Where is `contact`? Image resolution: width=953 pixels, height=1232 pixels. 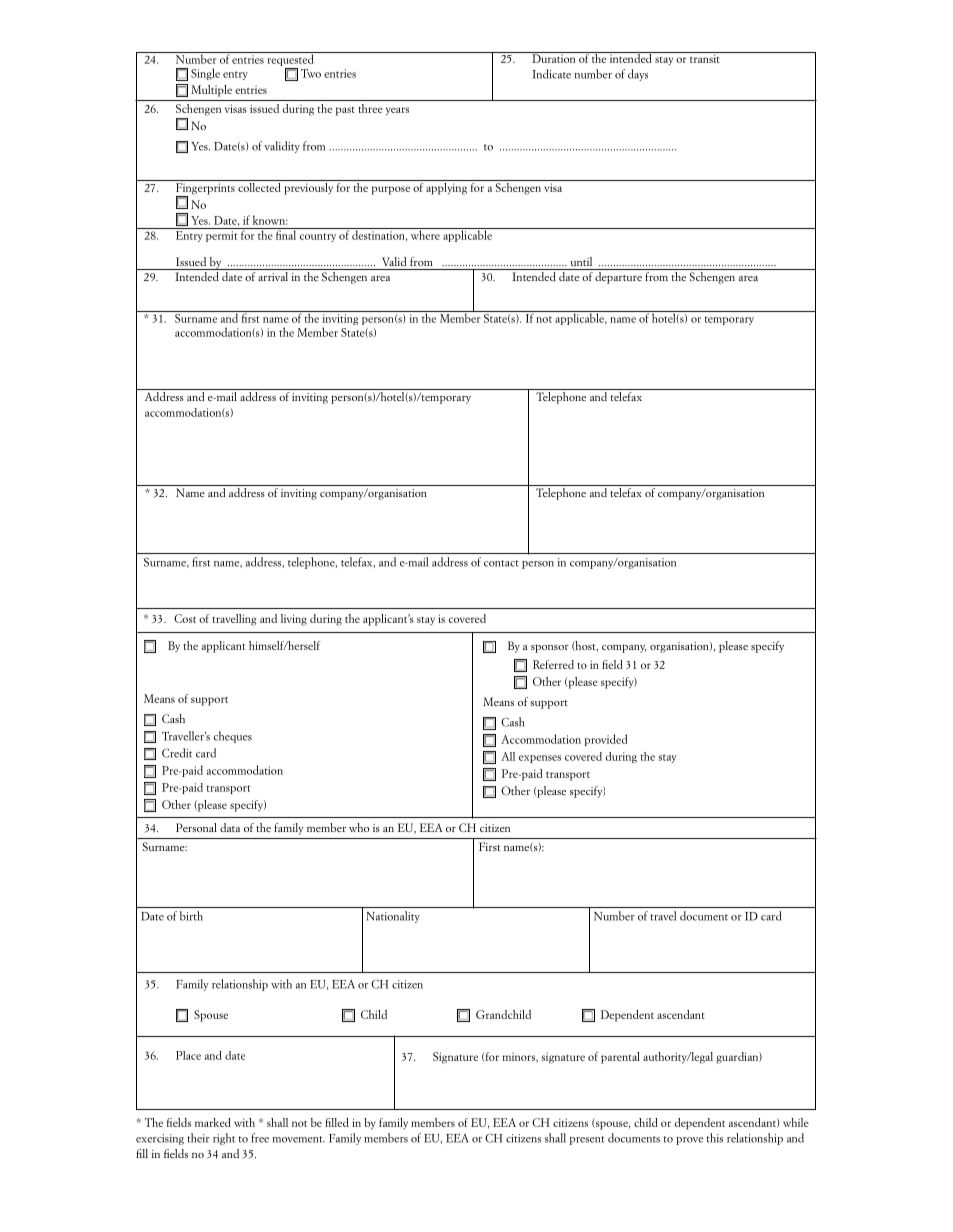 contact is located at coordinates (501, 563).
